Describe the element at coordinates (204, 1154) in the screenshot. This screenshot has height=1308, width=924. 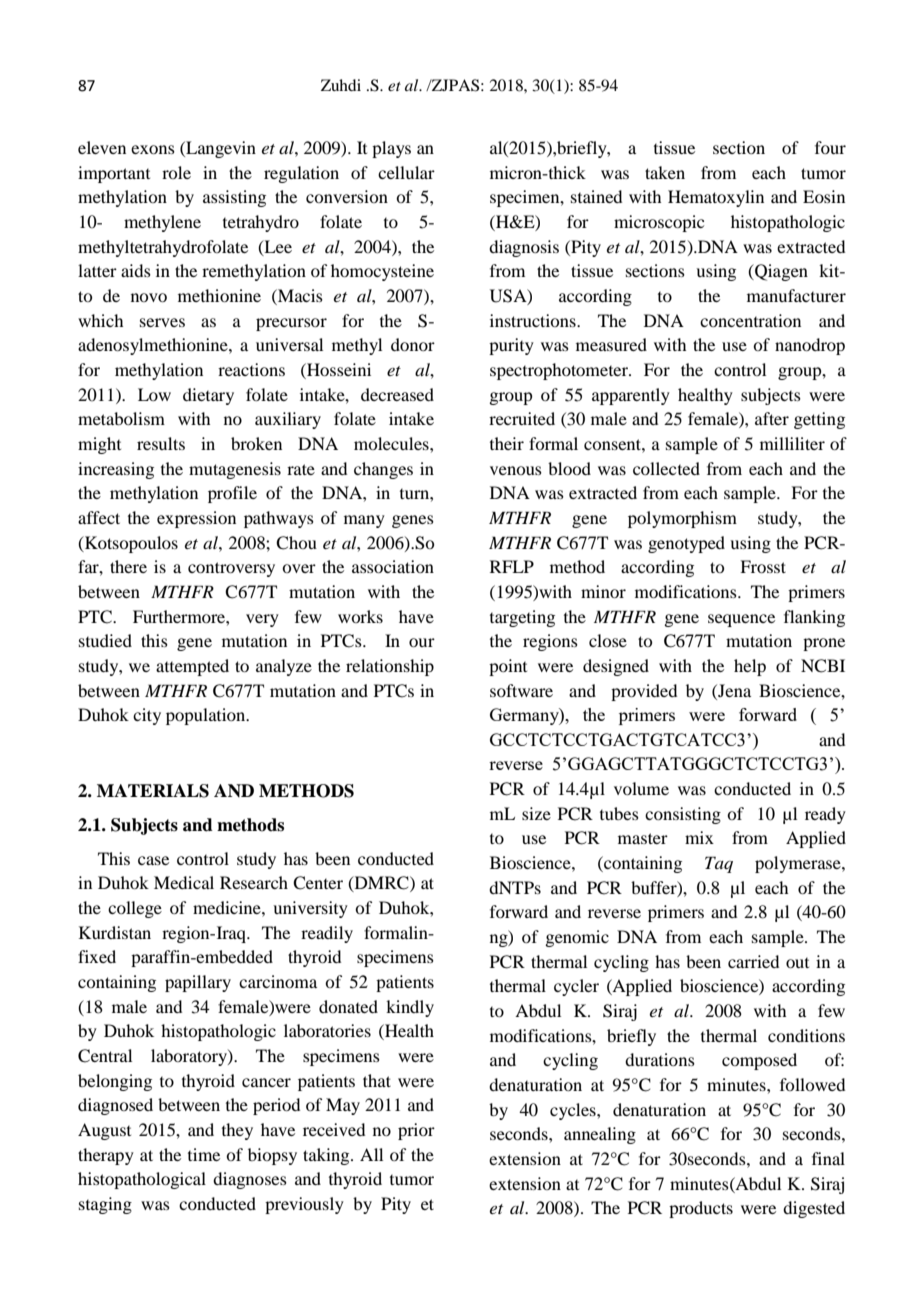
I see `time` at that location.
